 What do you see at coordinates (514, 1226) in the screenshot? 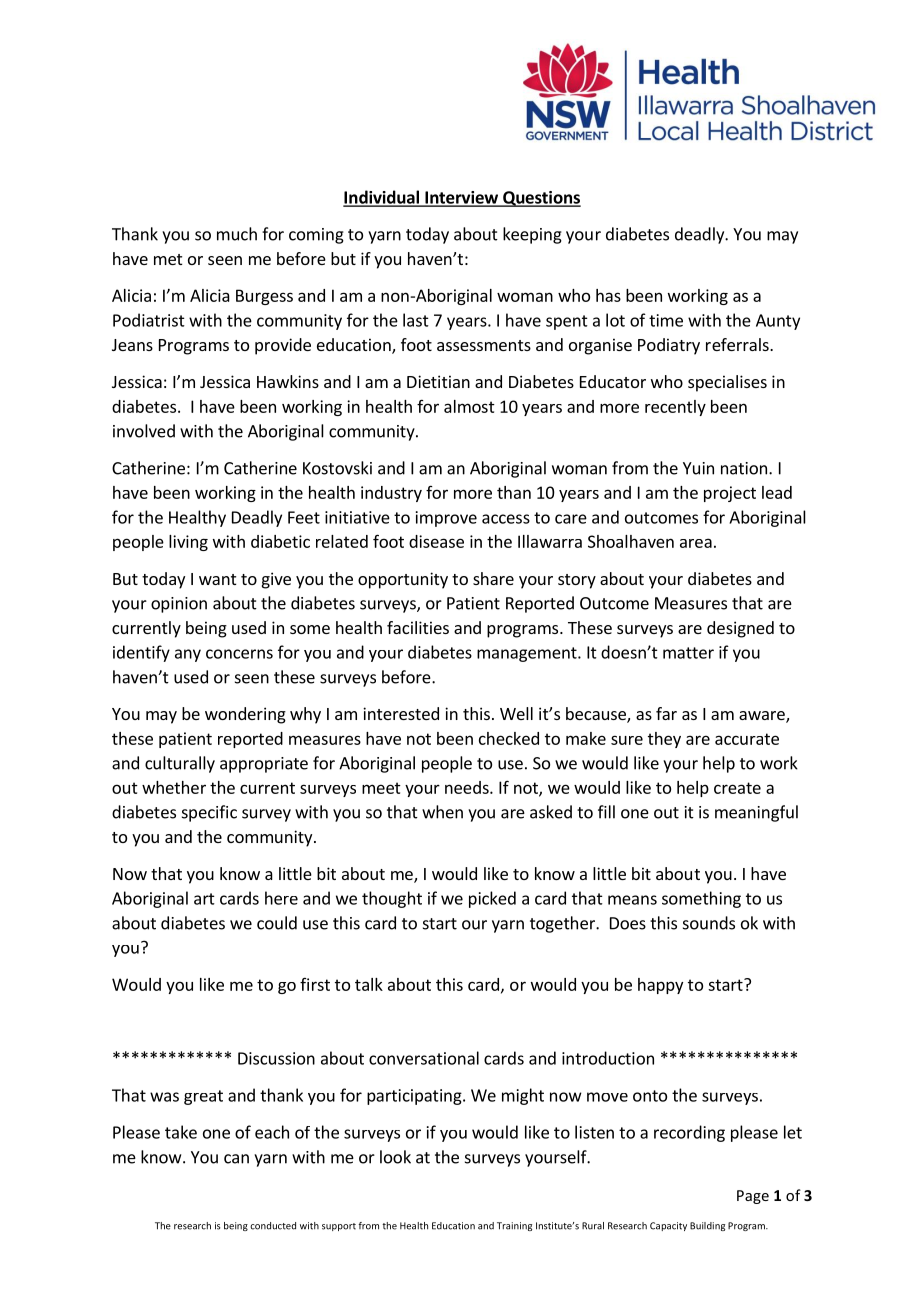
I see `Training` at bounding box center [514, 1226].
